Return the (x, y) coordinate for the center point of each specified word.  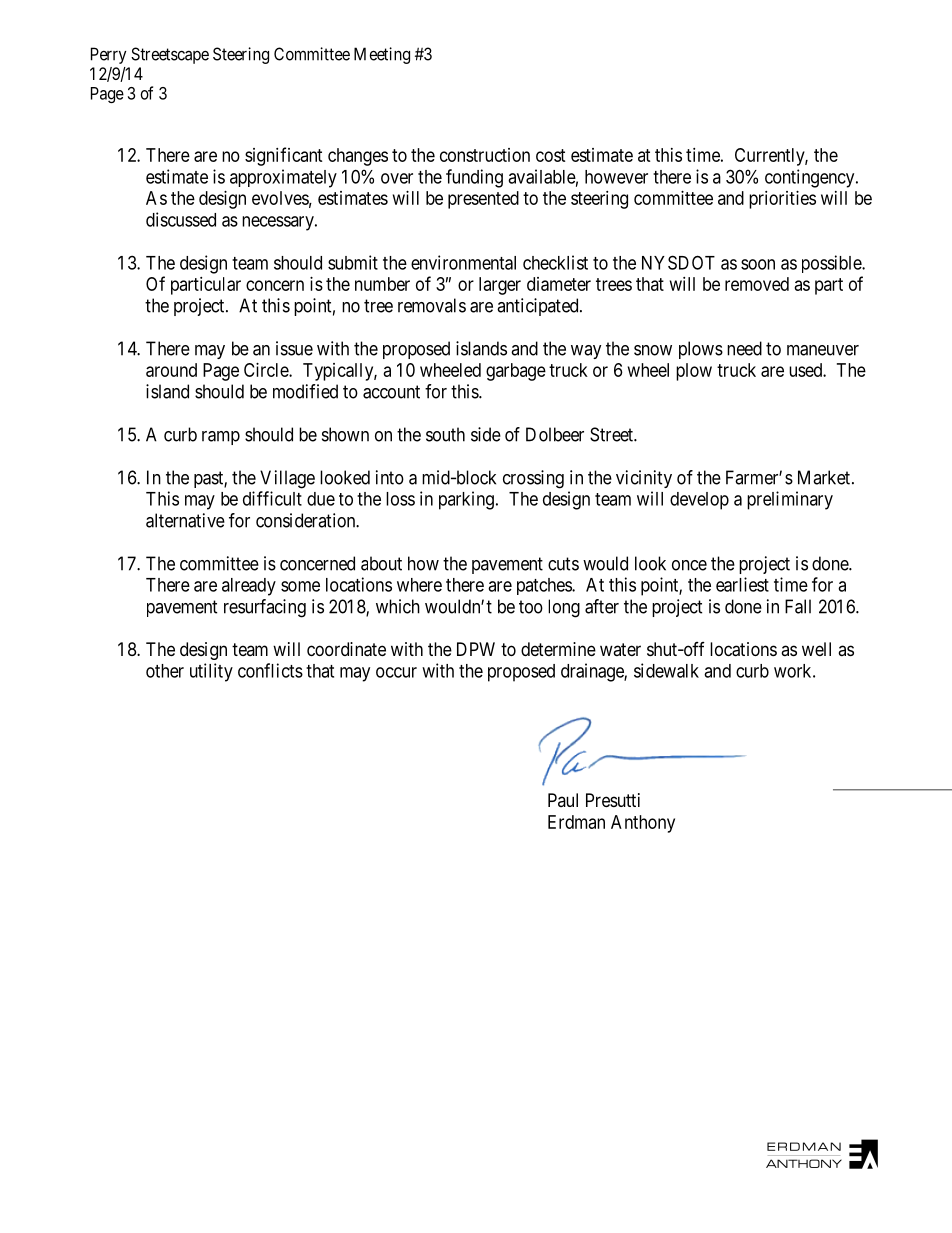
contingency (811, 178)
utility (211, 672)
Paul (563, 800)
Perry (108, 55)
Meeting (382, 55)
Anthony (643, 824)
